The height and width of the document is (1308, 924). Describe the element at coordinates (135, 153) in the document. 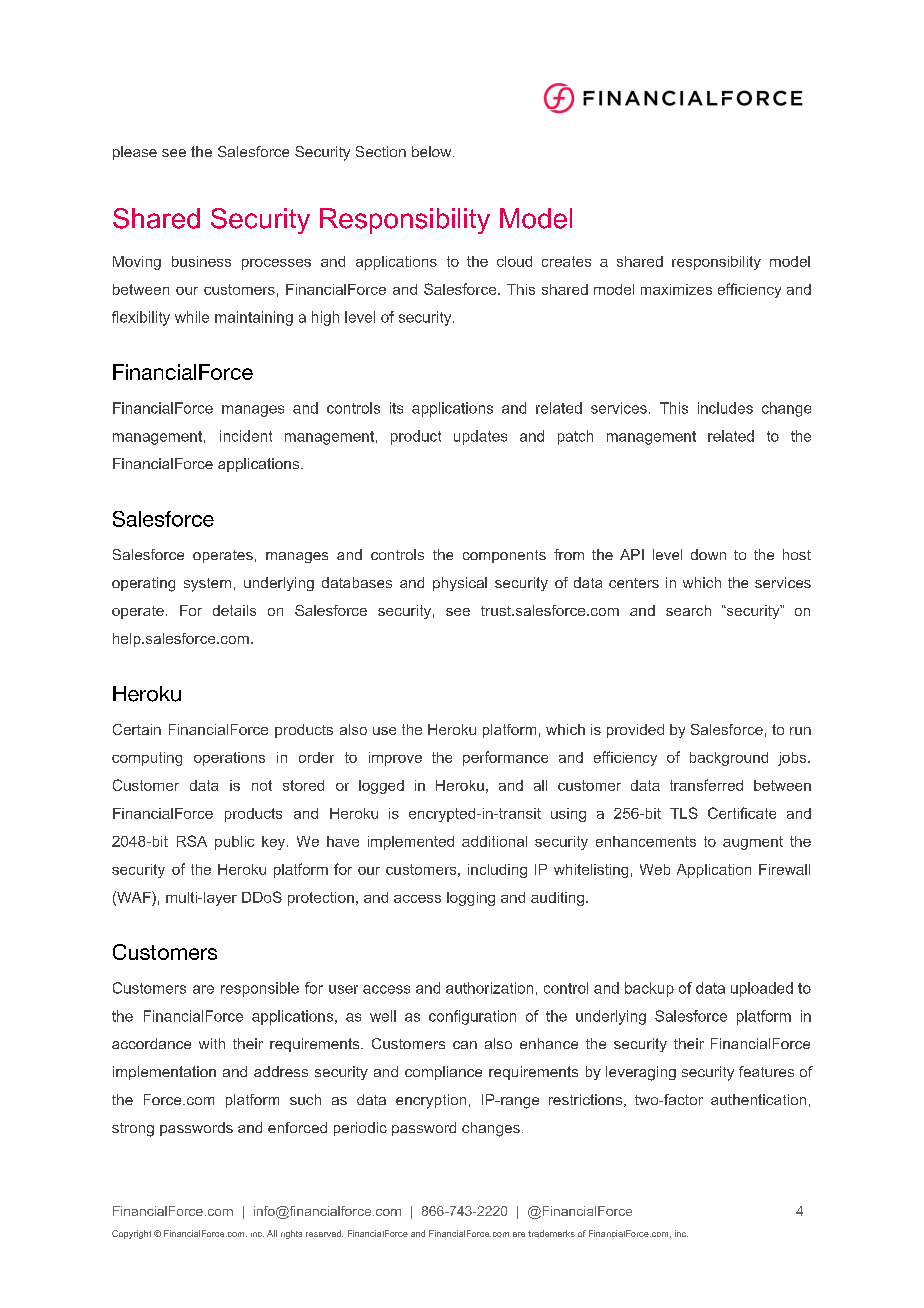

I see `please` at that location.
